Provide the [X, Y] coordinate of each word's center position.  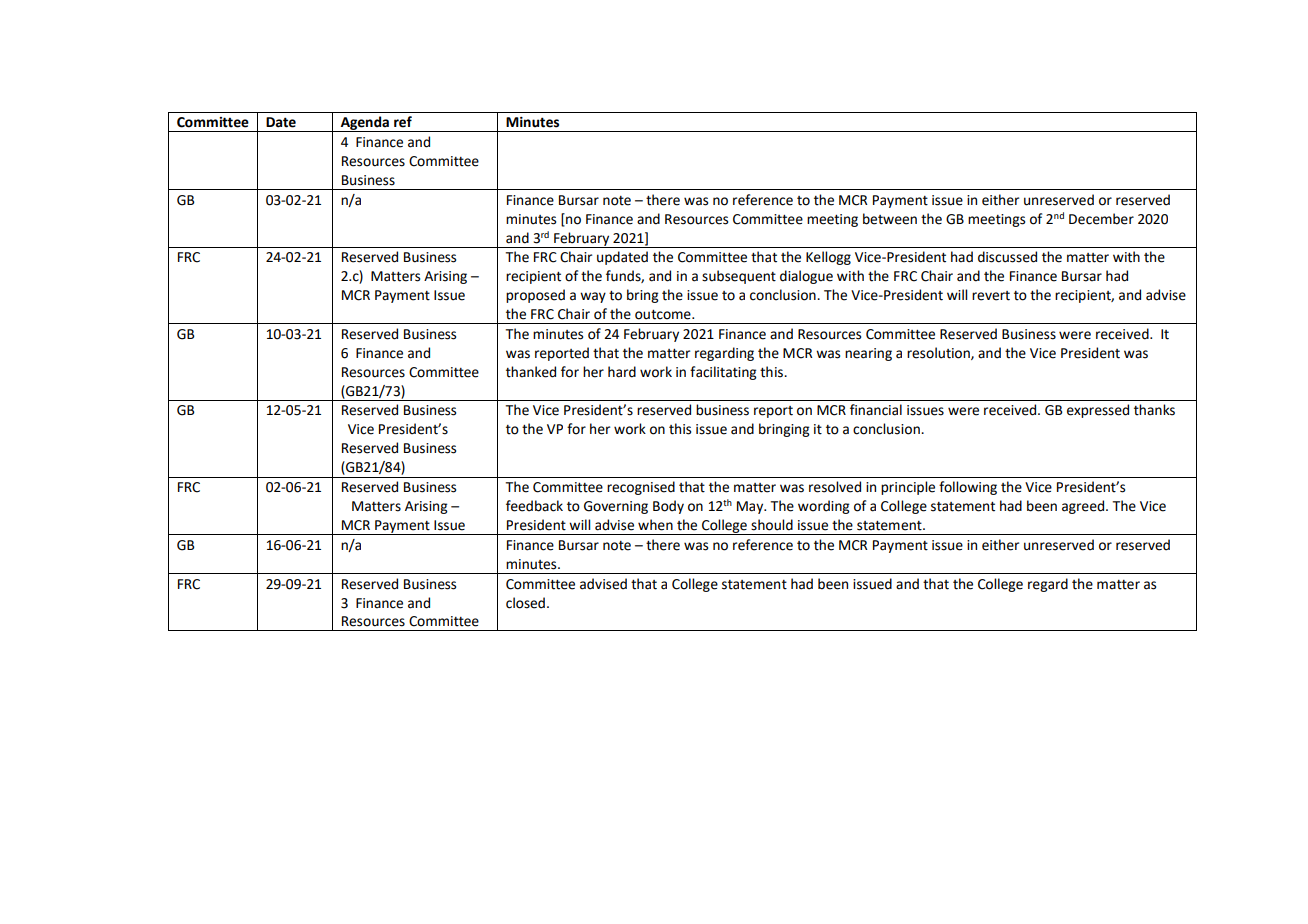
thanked [531, 372]
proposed [535, 296]
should [772, 525]
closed [525, 603]
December [1101, 219]
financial [876, 410]
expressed [1098, 411]
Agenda [364, 124]
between [890, 219]
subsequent [739, 277]
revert [991, 296]
